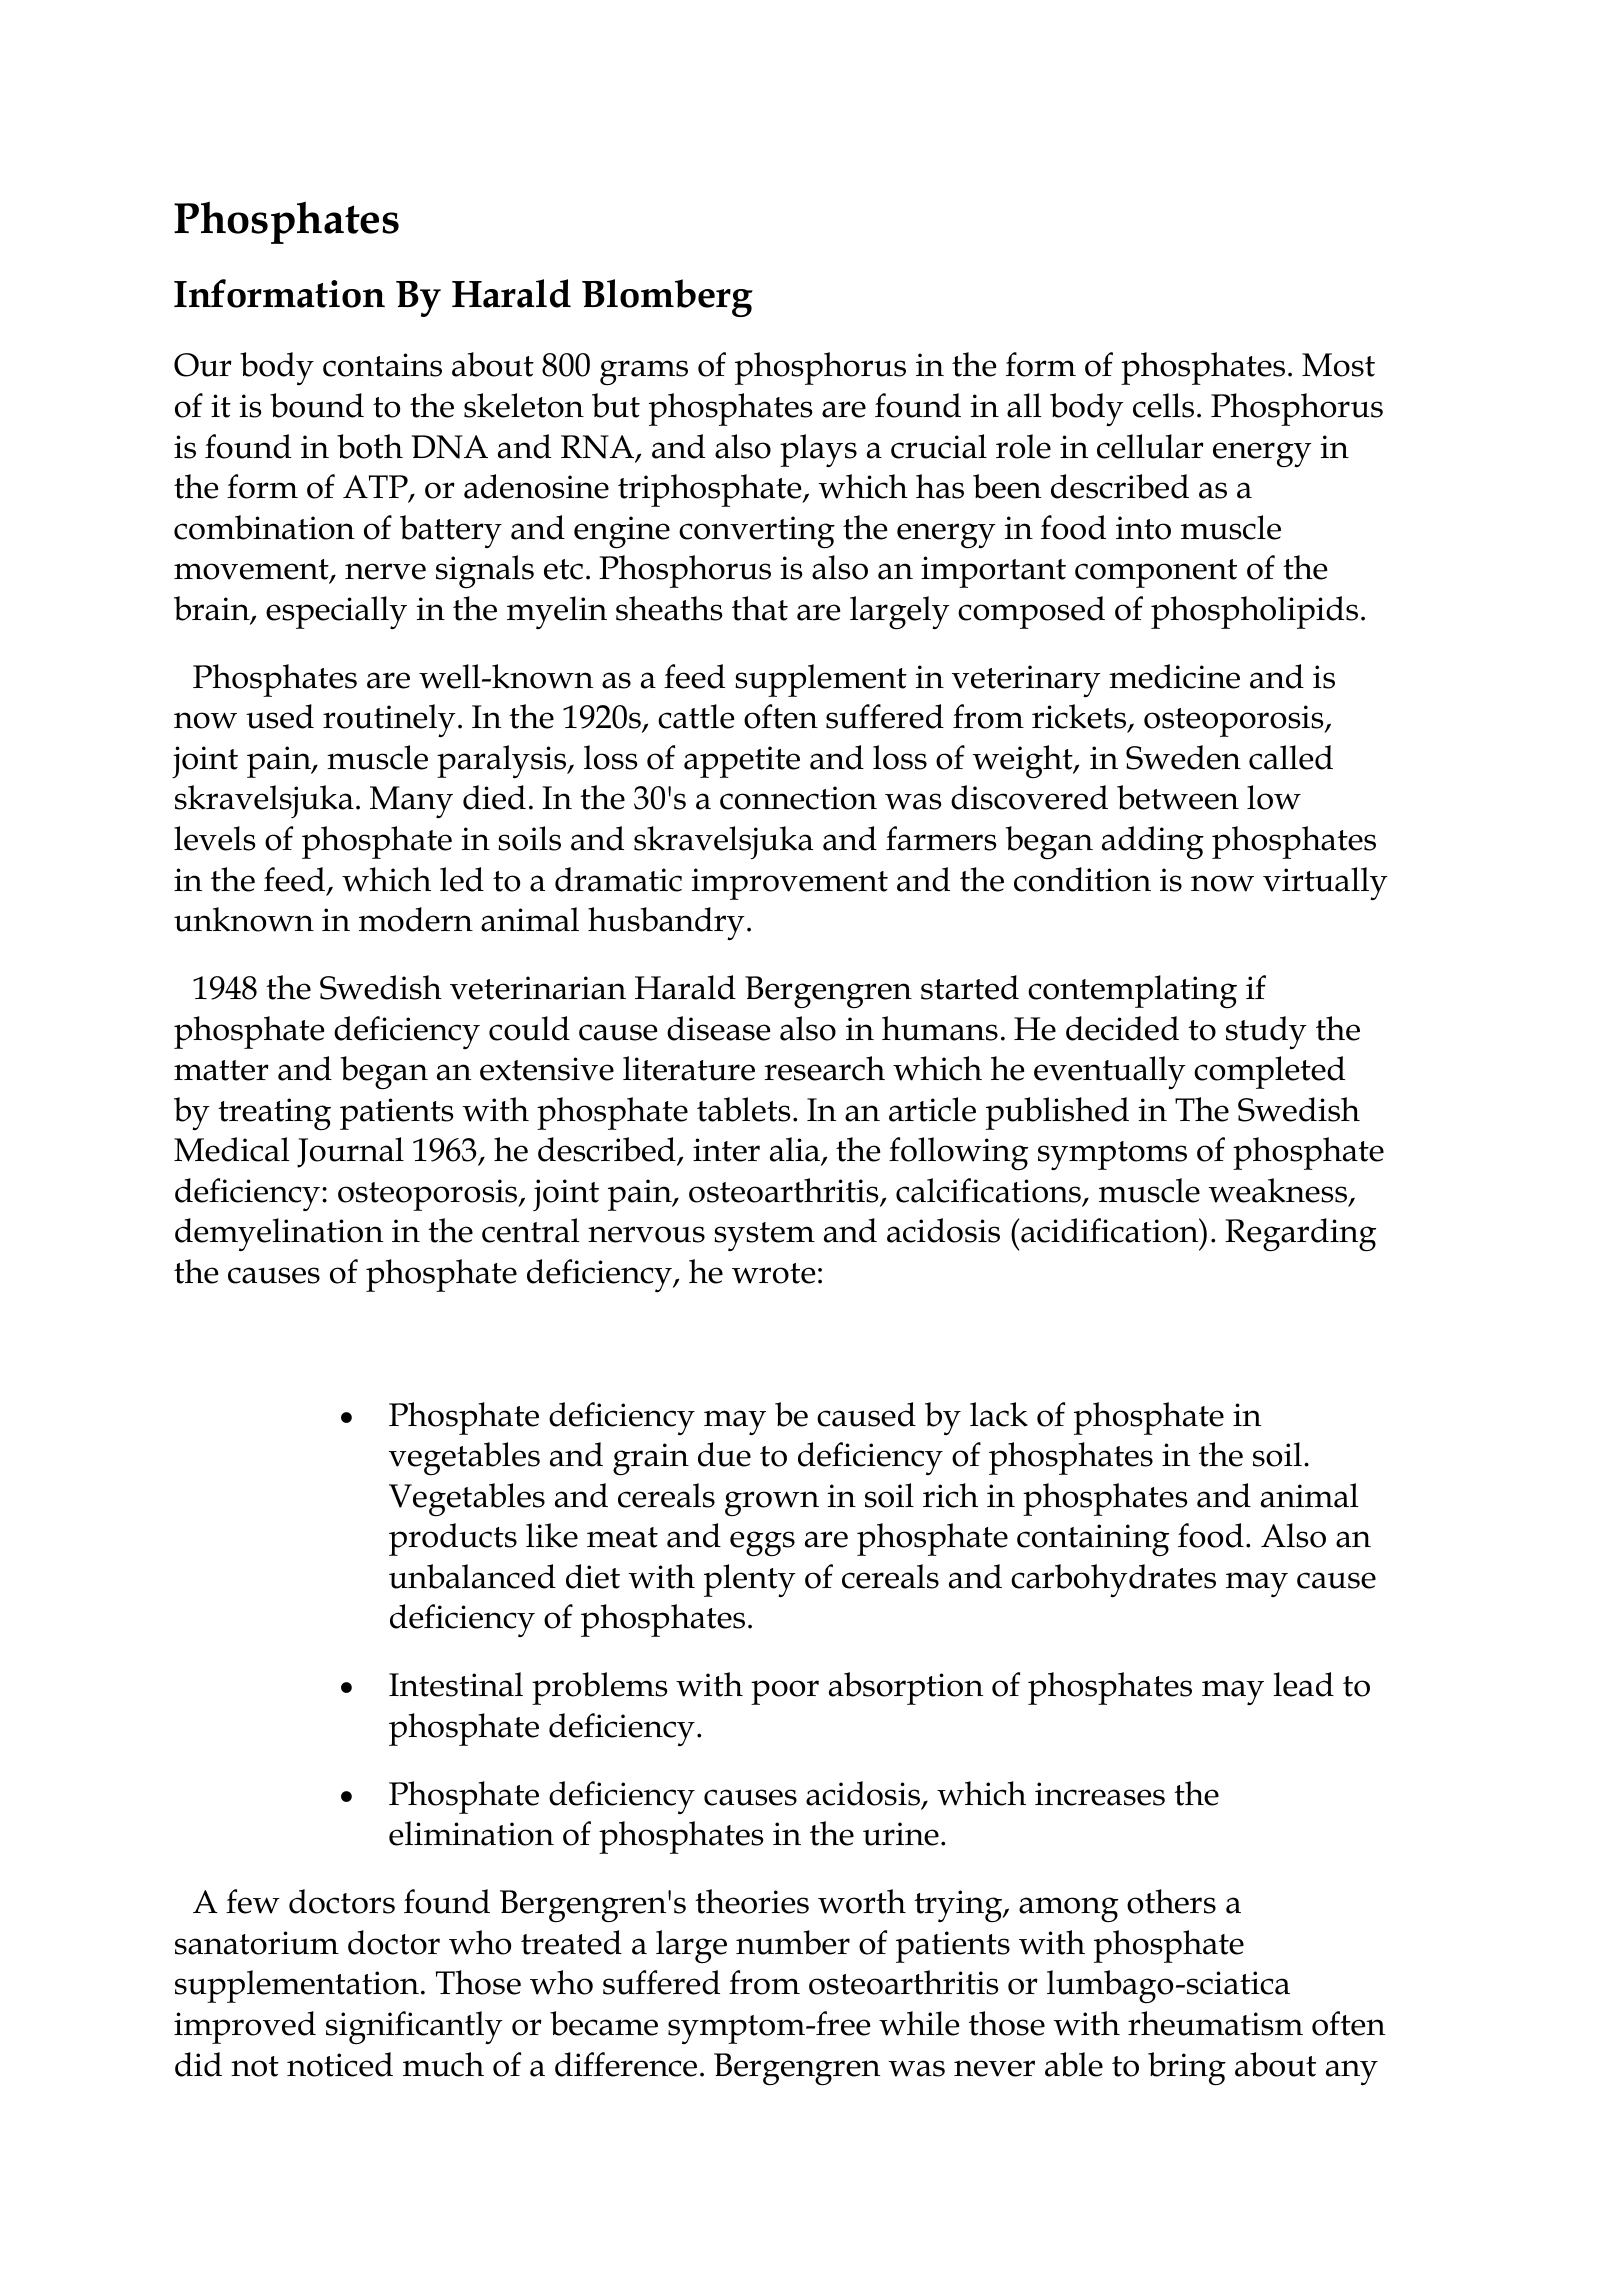 The width and height of the page is (1620, 2291). What do you see at coordinates (350, 1152) in the page?
I see `Journal` at bounding box center [350, 1152].
